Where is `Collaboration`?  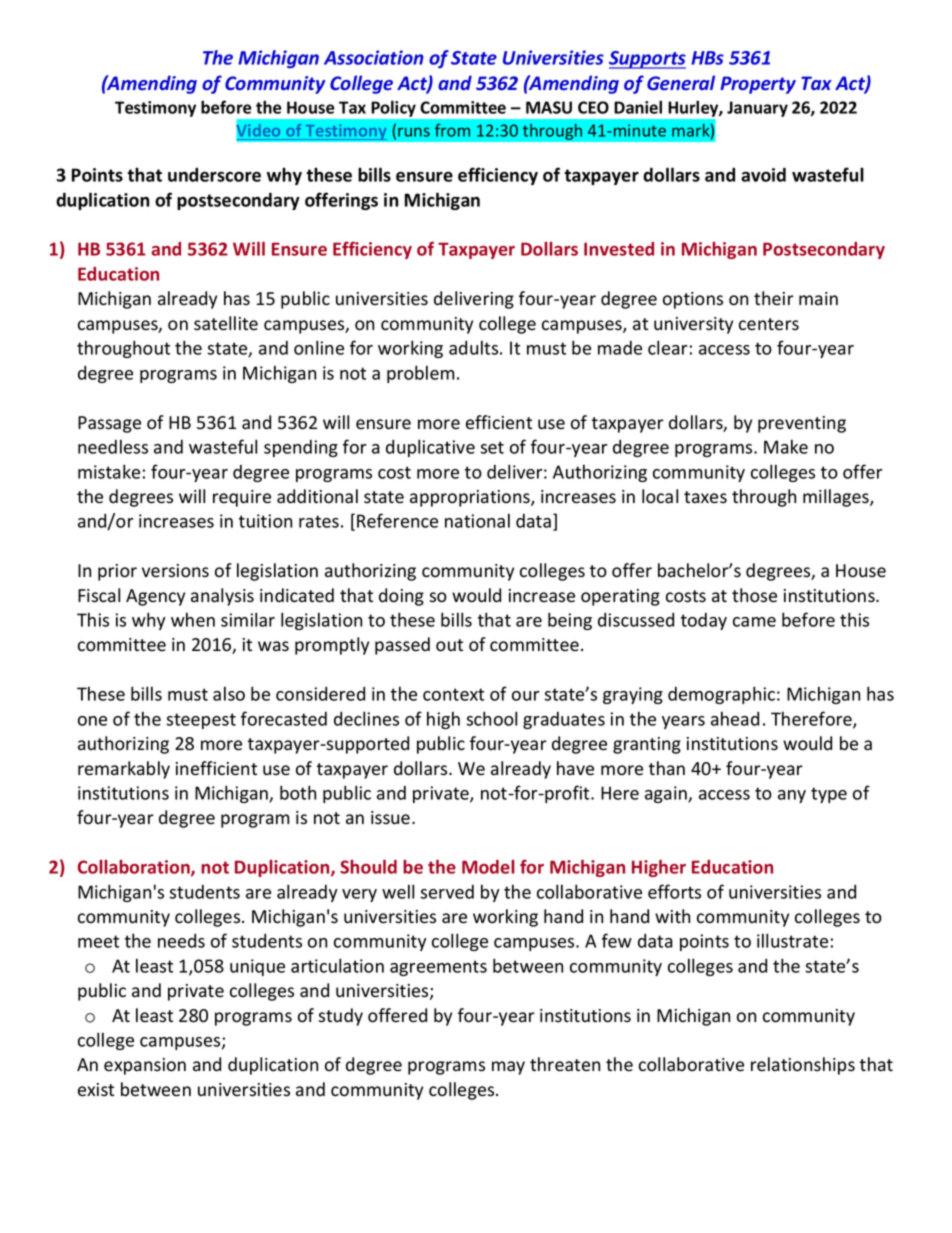 Collaboration is located at coordinates (135, 868).
